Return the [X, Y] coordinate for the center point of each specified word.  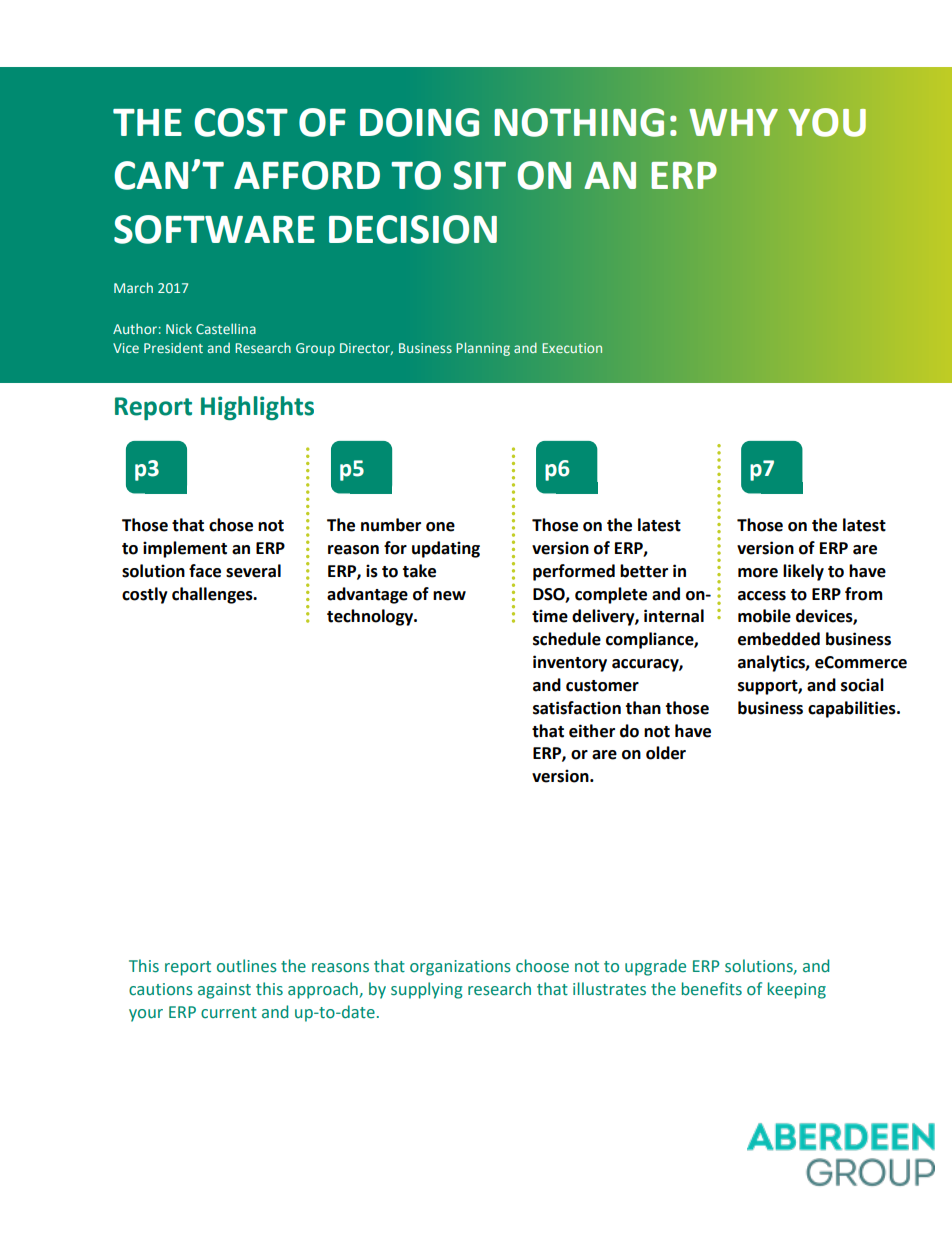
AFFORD [307, 175]
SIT [480, 175]
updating [446, 549]
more [758, 573]
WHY [734, 122]
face [205, 571]
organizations [460, 968]
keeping [797, 990]
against [224, 991]
